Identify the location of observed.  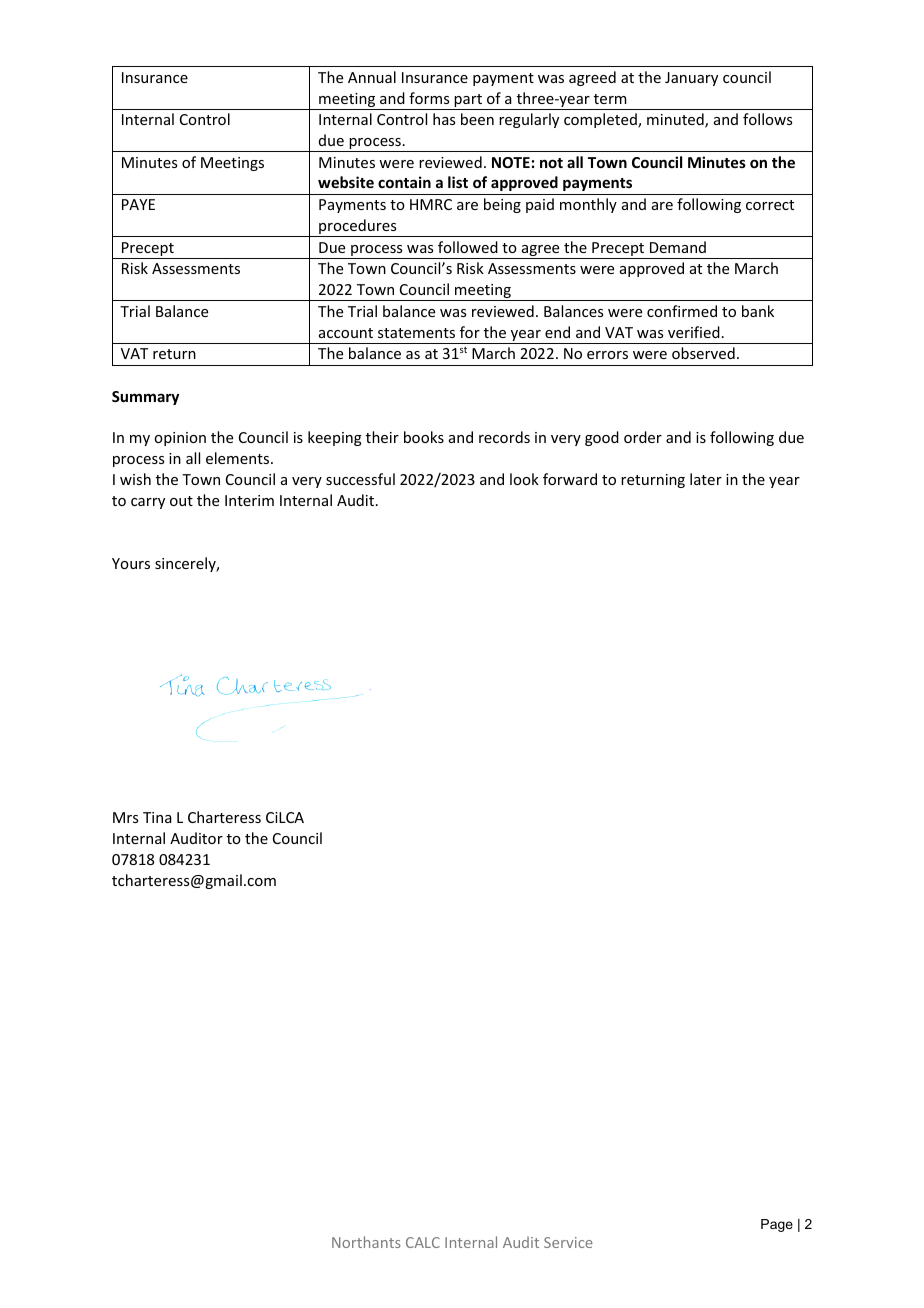
(703, 353).
